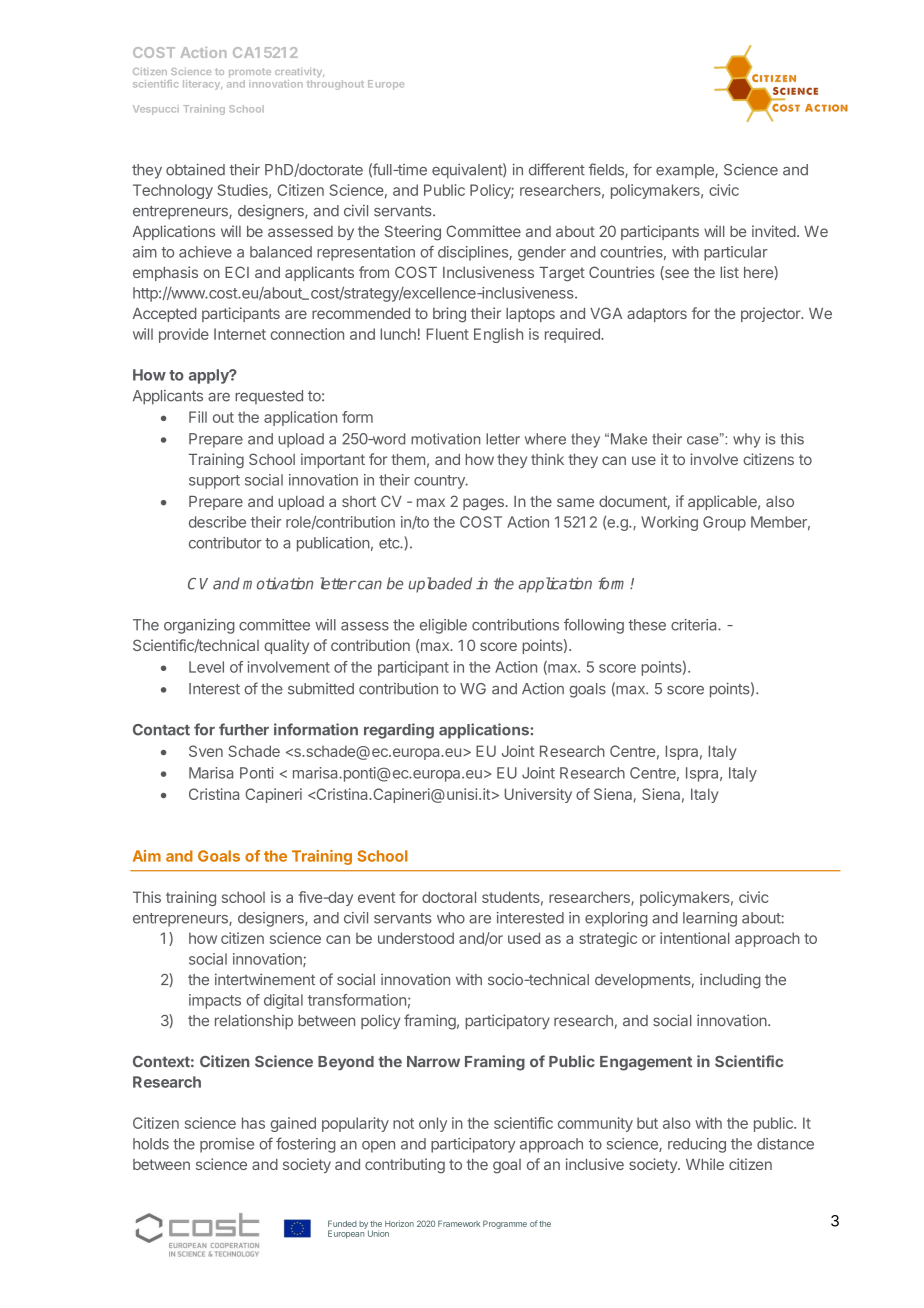 This screenshot has height=1308, width=924. Describe the element at coordinates (227, 1145) in the screenshot. I see `promise` at that location.
